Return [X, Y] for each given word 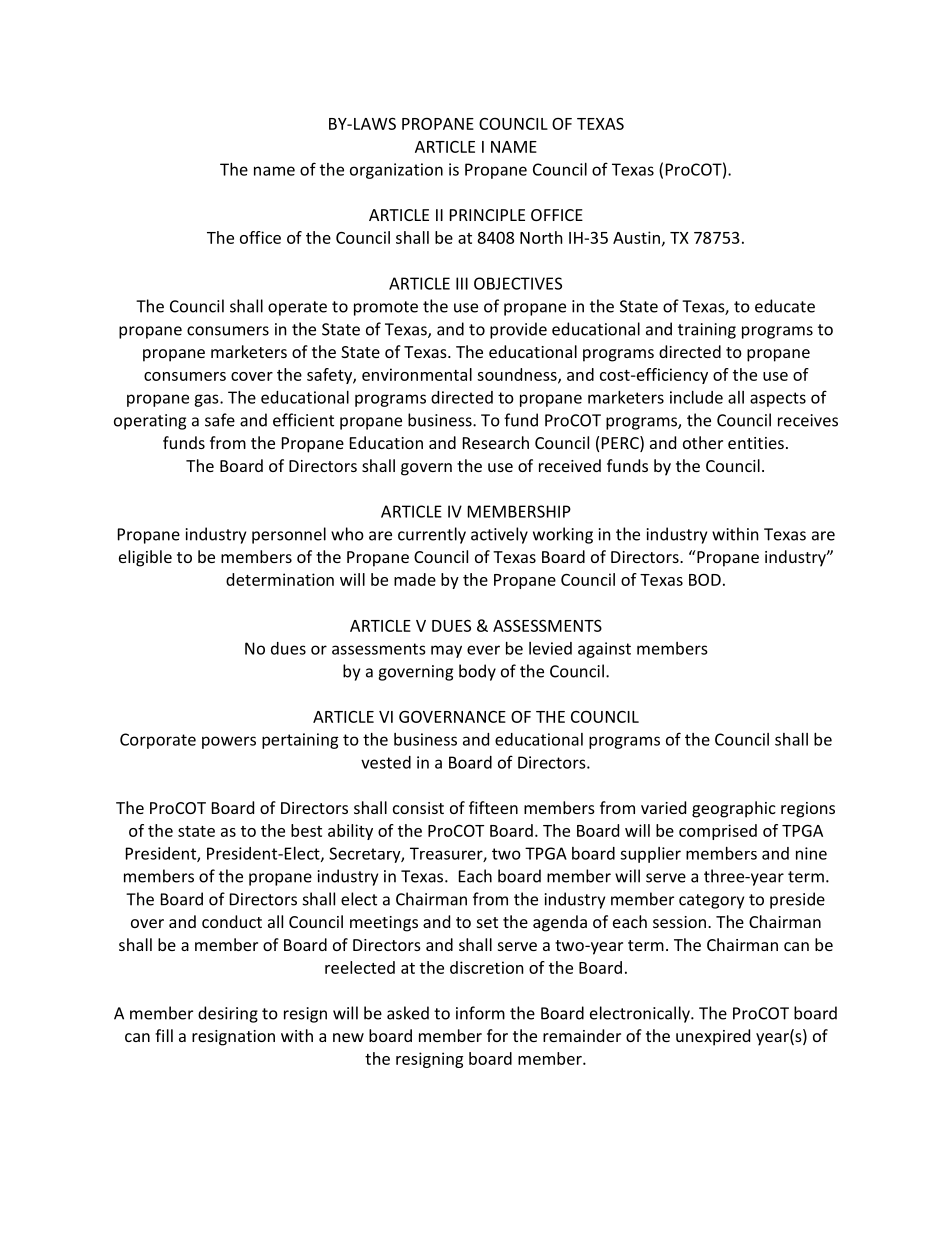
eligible [145, 558]
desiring [228, 1014]
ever [483, 650]
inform [480, 1013]
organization [396, 171]
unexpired [713, 1037]
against [604, 650]
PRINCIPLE [487, 215]
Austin [636, 237]
